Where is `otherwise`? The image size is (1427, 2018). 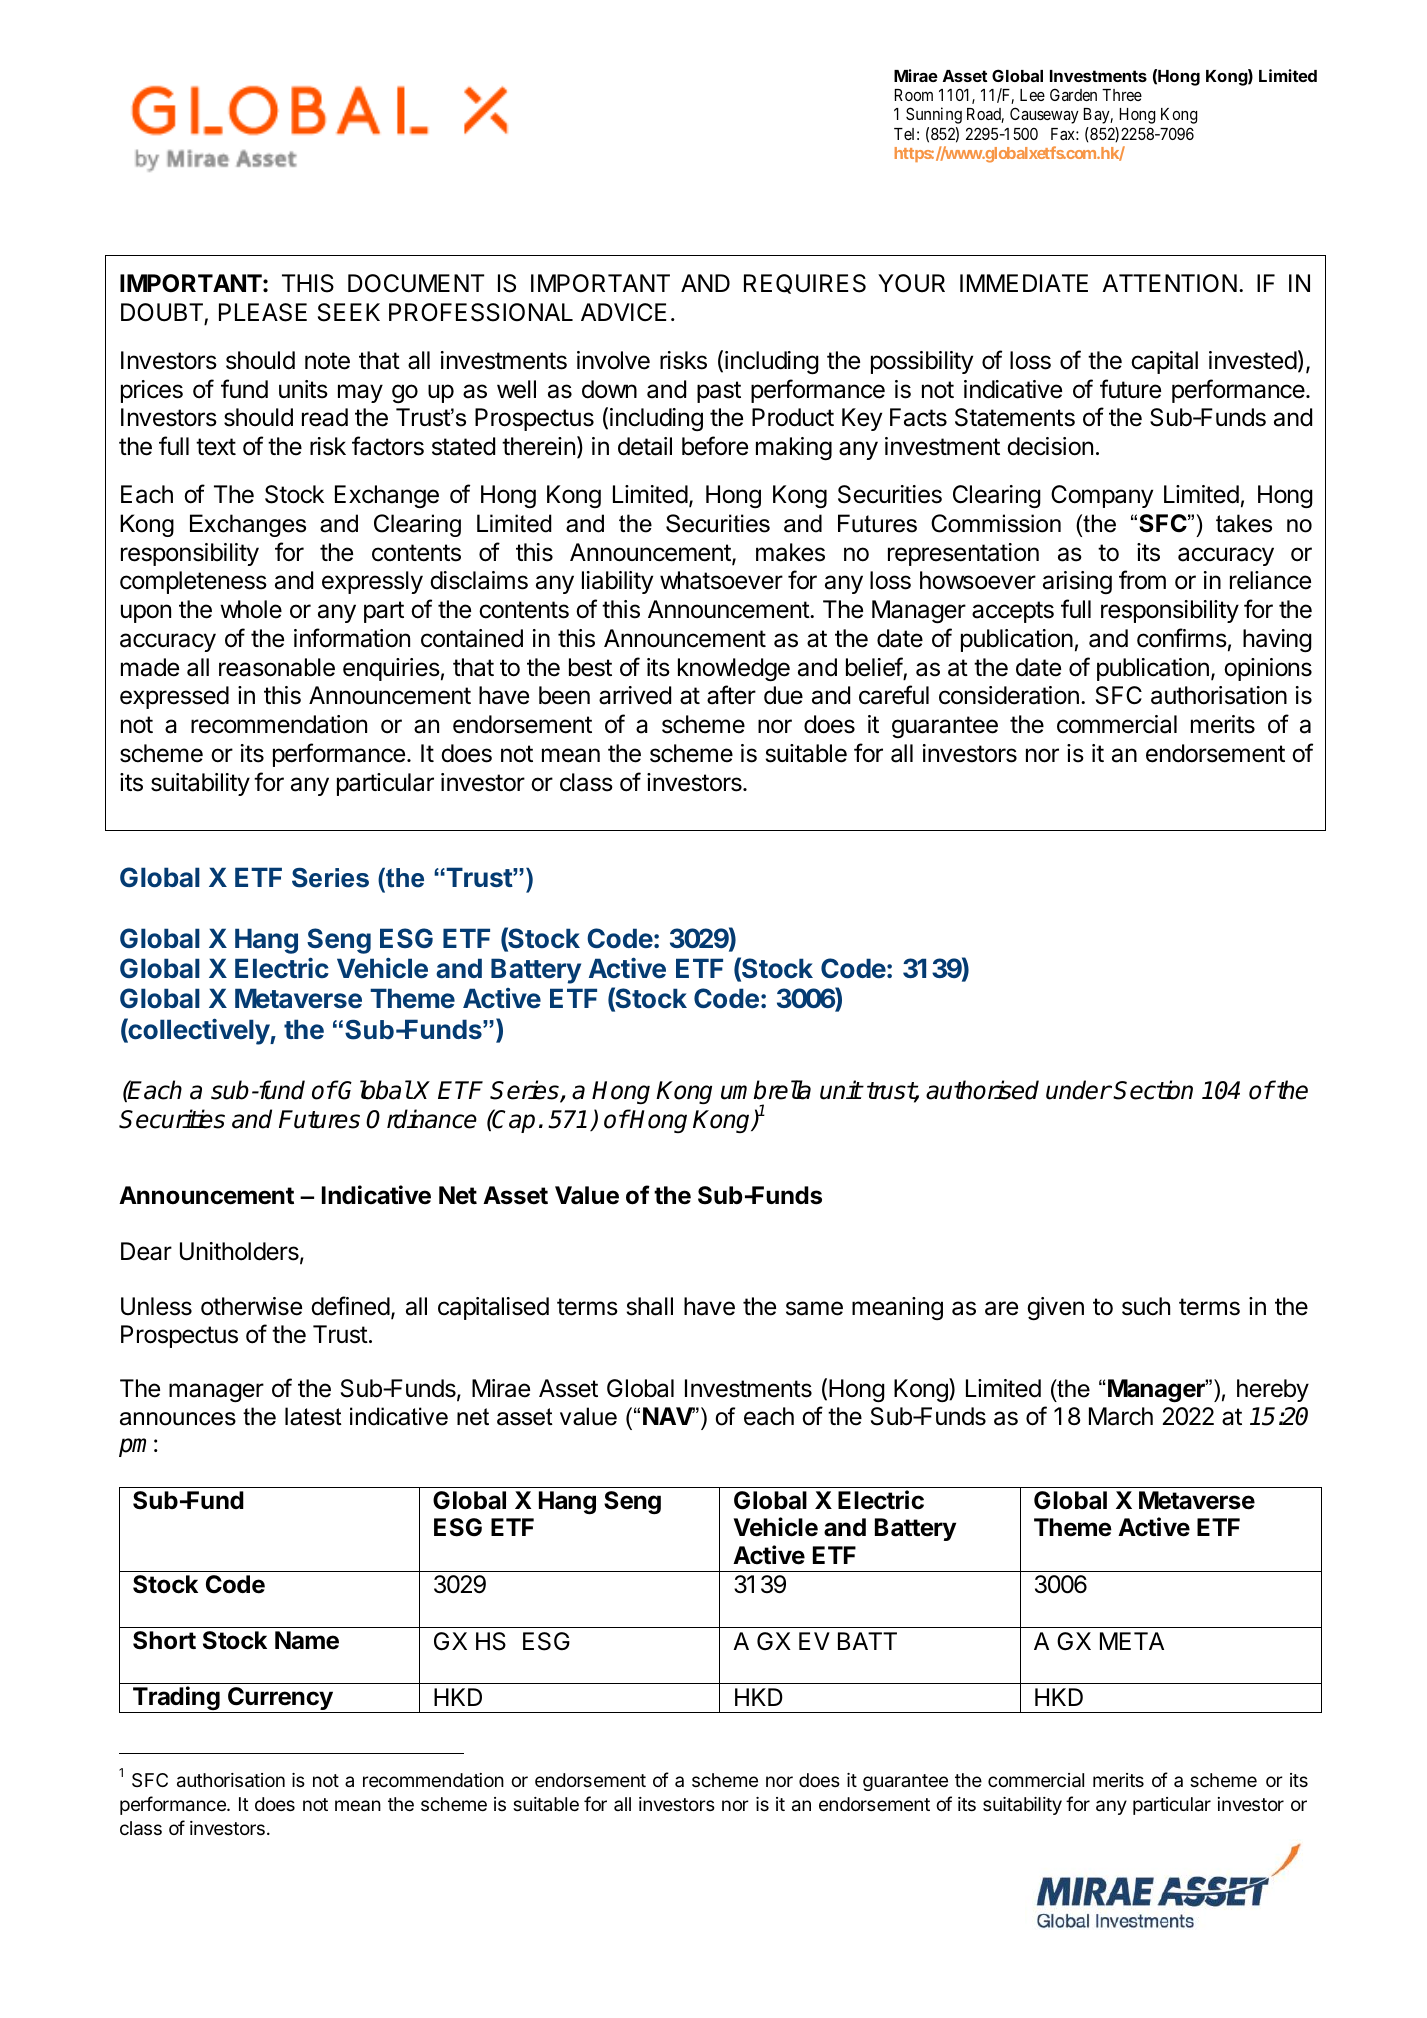 otherwise is located at coordinates (251, 1306).
